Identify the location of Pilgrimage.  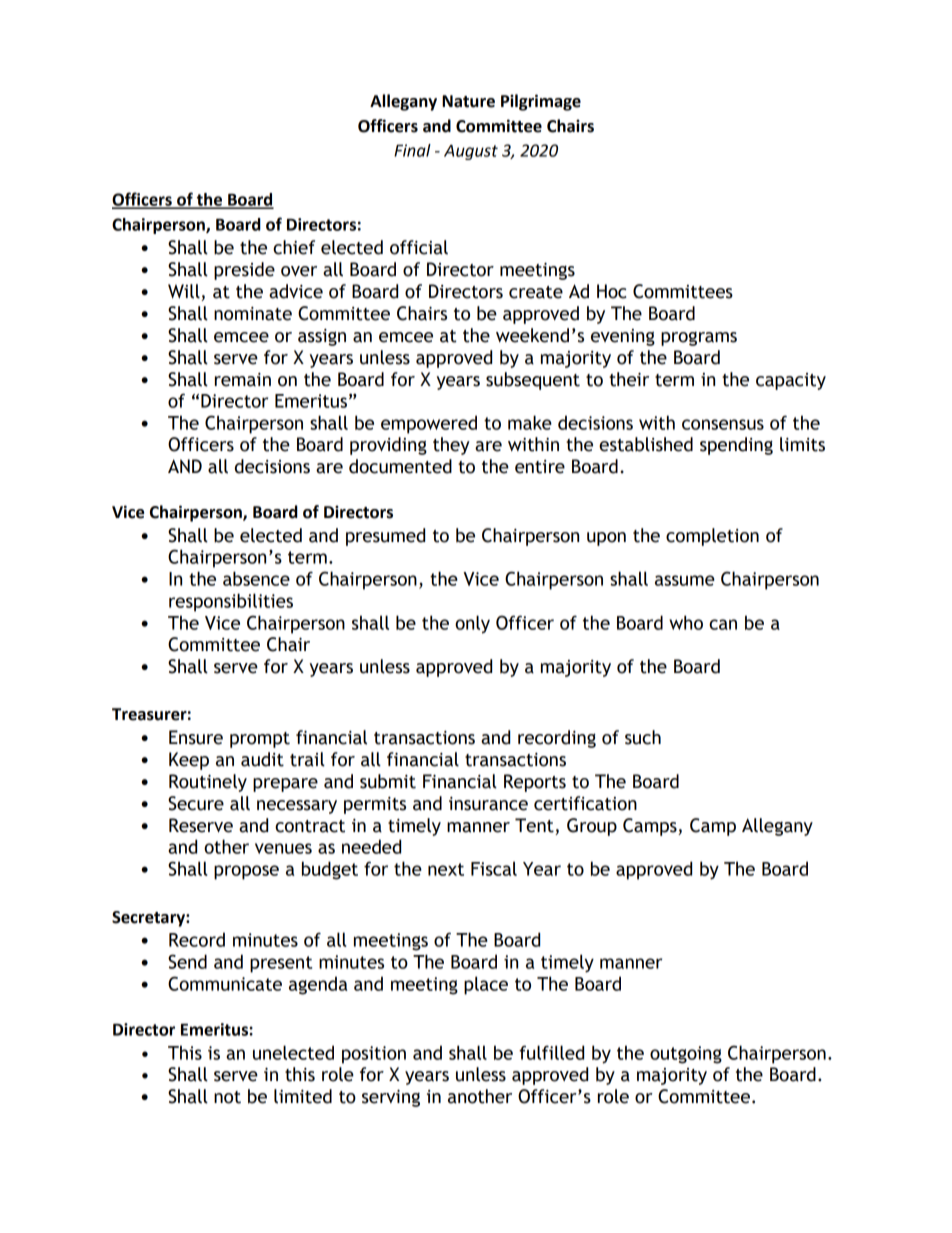
(541, 102).
